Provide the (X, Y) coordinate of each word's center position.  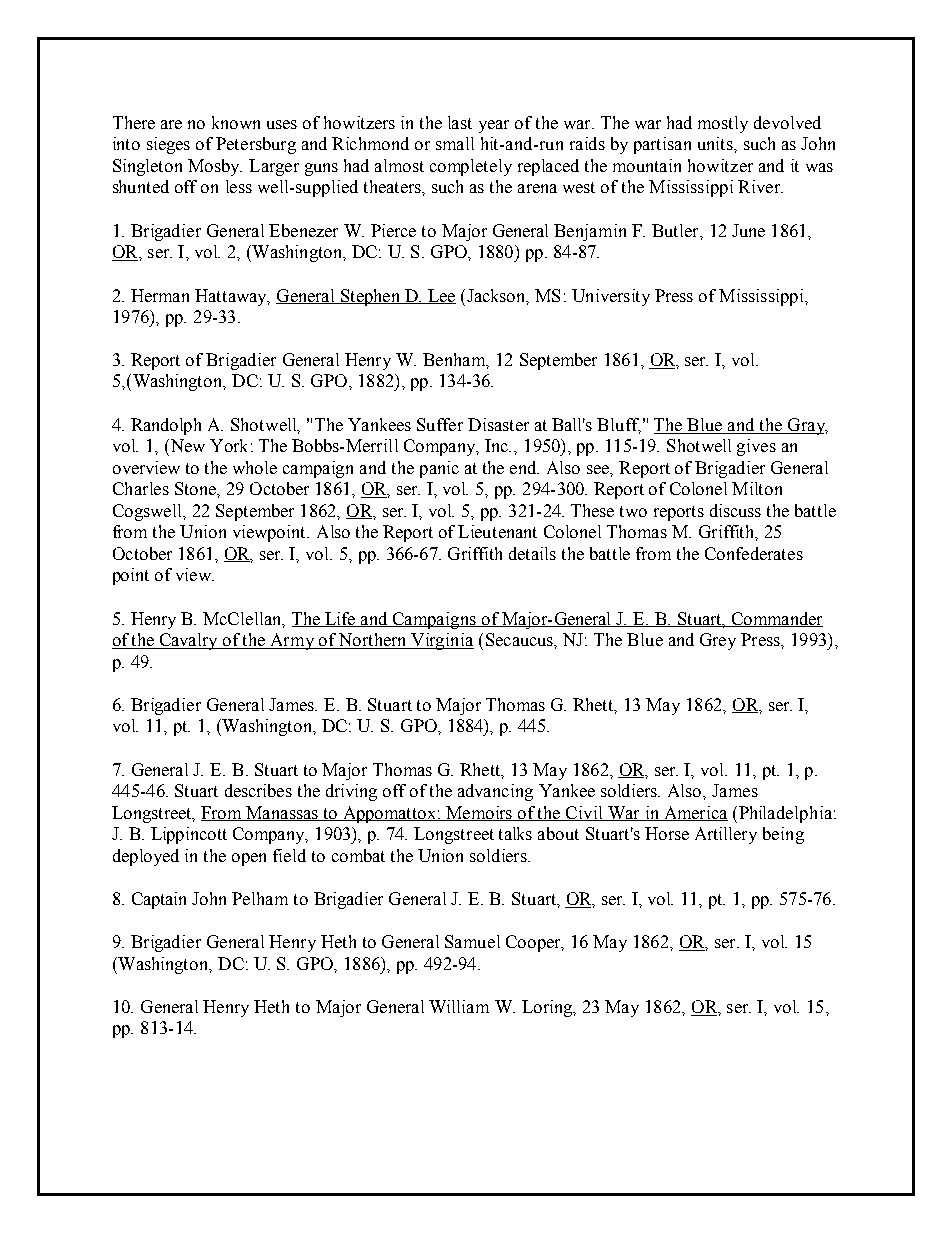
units (716, 143)
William (459, 1006)
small (455, 143)
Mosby (215, 167)
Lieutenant (497, 531)
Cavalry (189, 641)
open (249, 859)
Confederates (754, 553)
